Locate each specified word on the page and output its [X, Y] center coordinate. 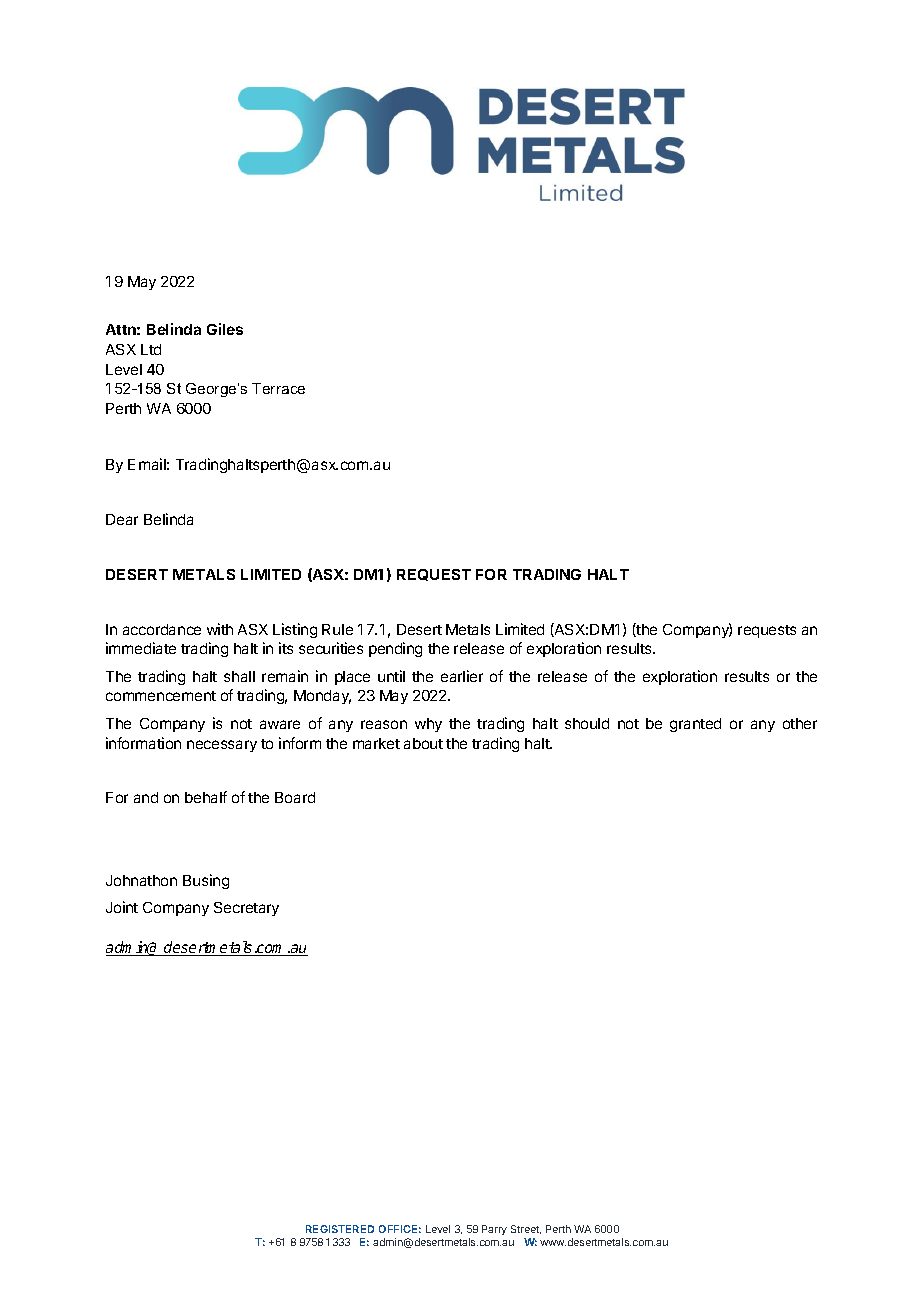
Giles [225, 329]
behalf [206, 797]
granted [695, 725]
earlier [462, 676]
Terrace [278, 388]
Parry [494, 1230]
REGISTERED [340, 1229]
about [423, 743]
